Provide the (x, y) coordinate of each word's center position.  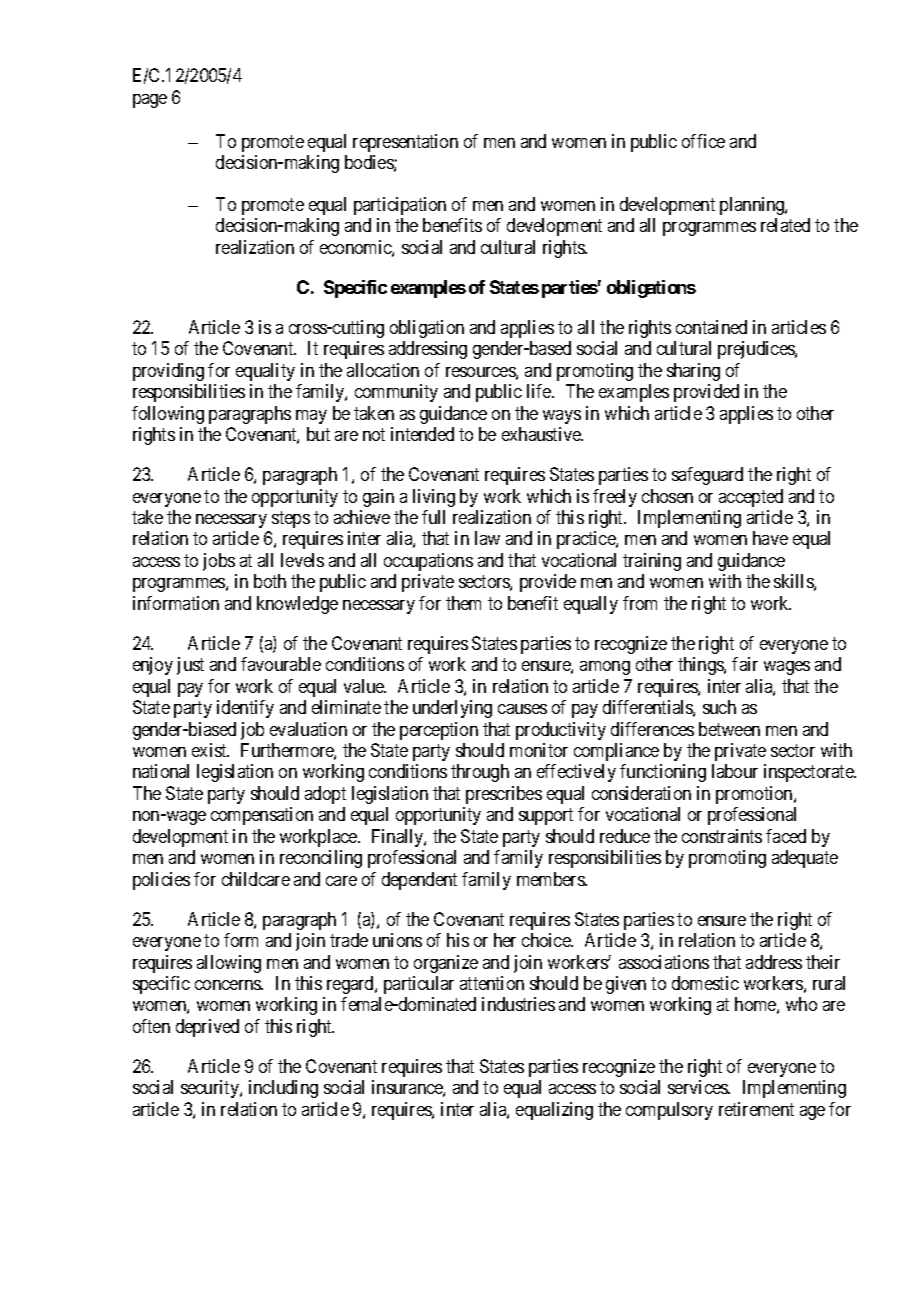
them (463, 603)
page (150, 101)
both (270, 581)
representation (405, 143)
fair (745, 664)
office (703, 141)
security (211, 1089)
